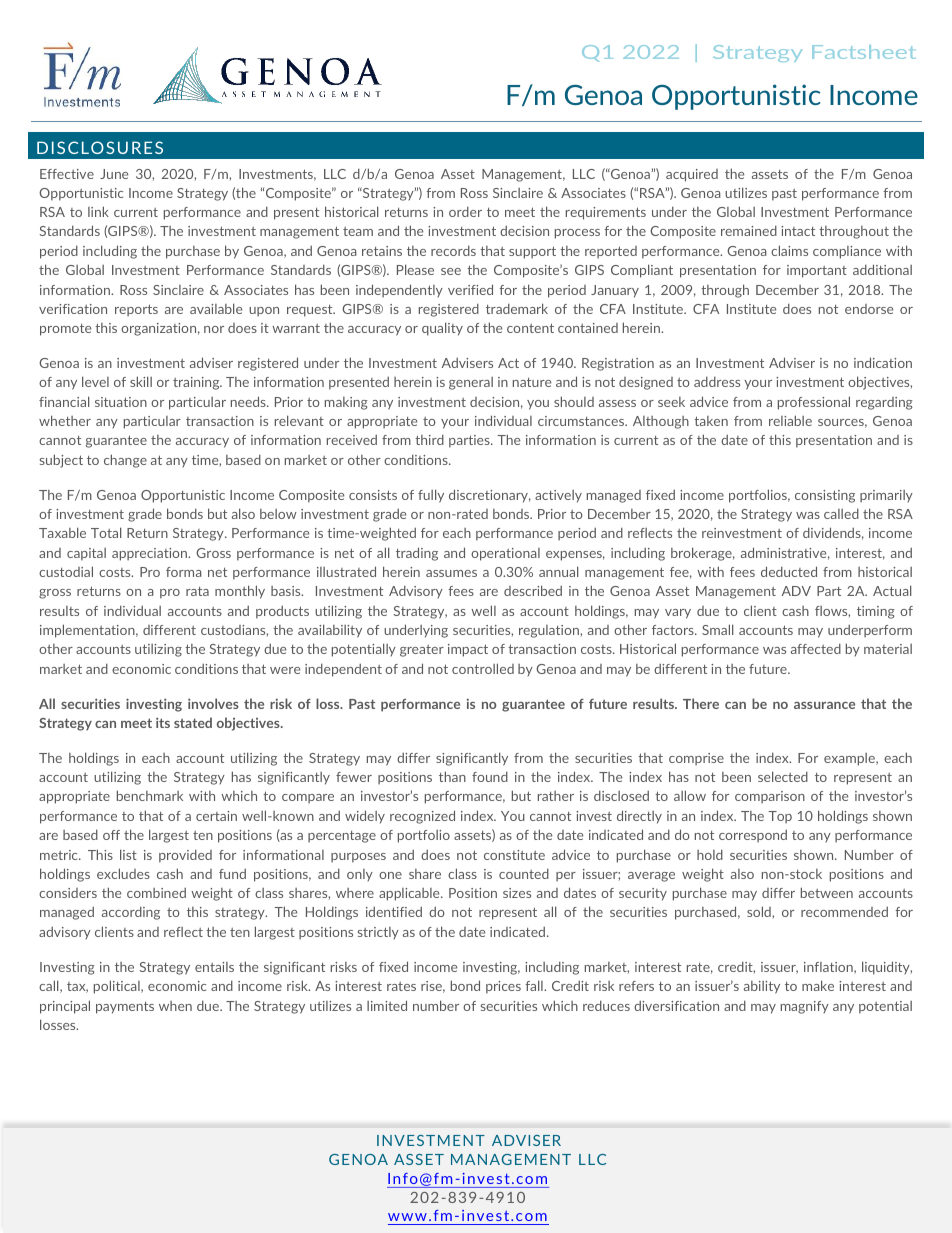  What do you see at coordinates (451, 573) in the screenshot?
I see `assumes` at bounding box center [451, 573].
